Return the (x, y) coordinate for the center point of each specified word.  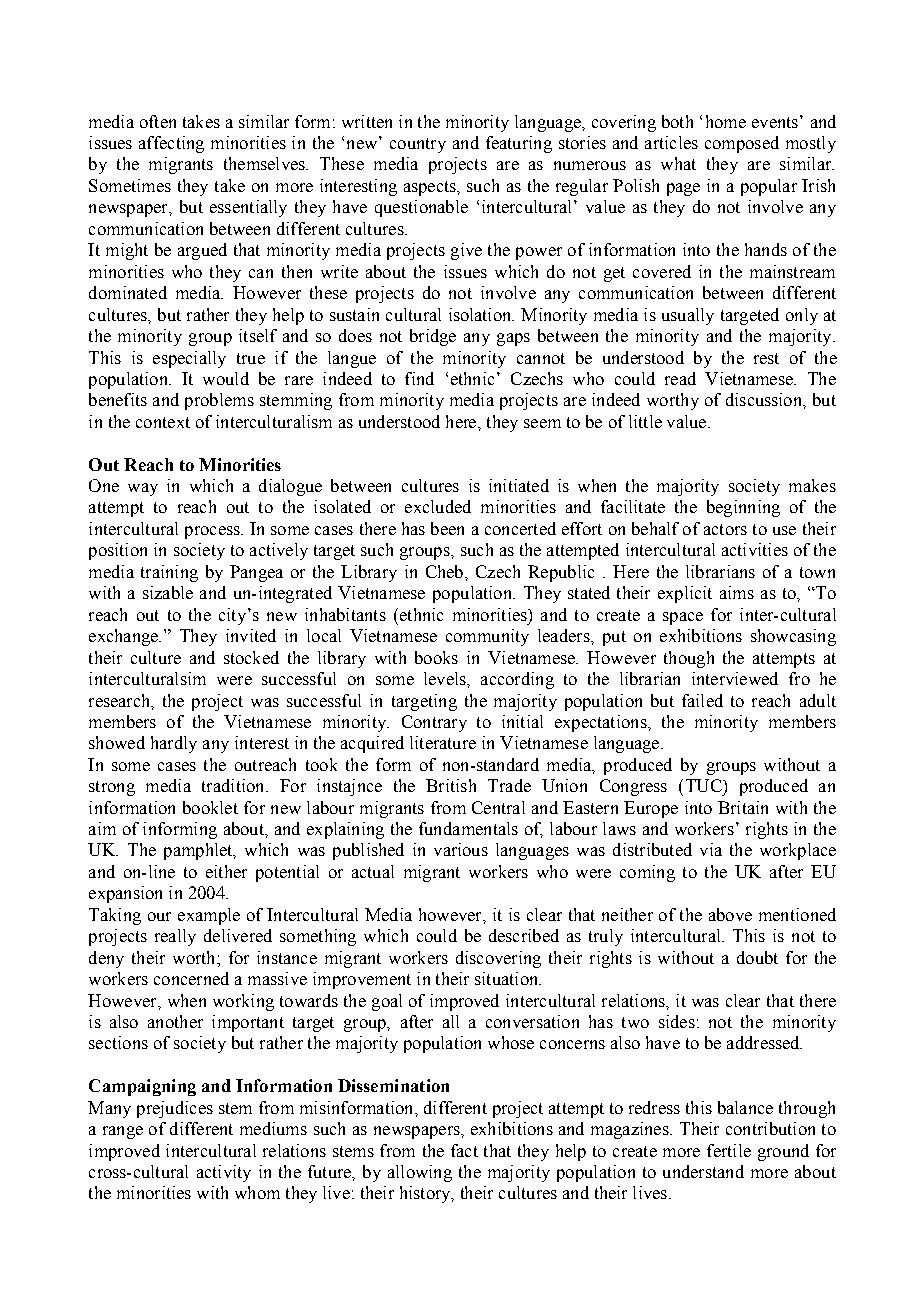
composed (742, 144)
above (730, 914)
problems (219, 401)
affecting (171, 144)
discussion (765, 399)
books (436, 657)
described (524, 935)
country (418, 145)
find (419, 378)
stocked (251, 657)
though (689, 659)
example (209, 916)
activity (224, 1173)
